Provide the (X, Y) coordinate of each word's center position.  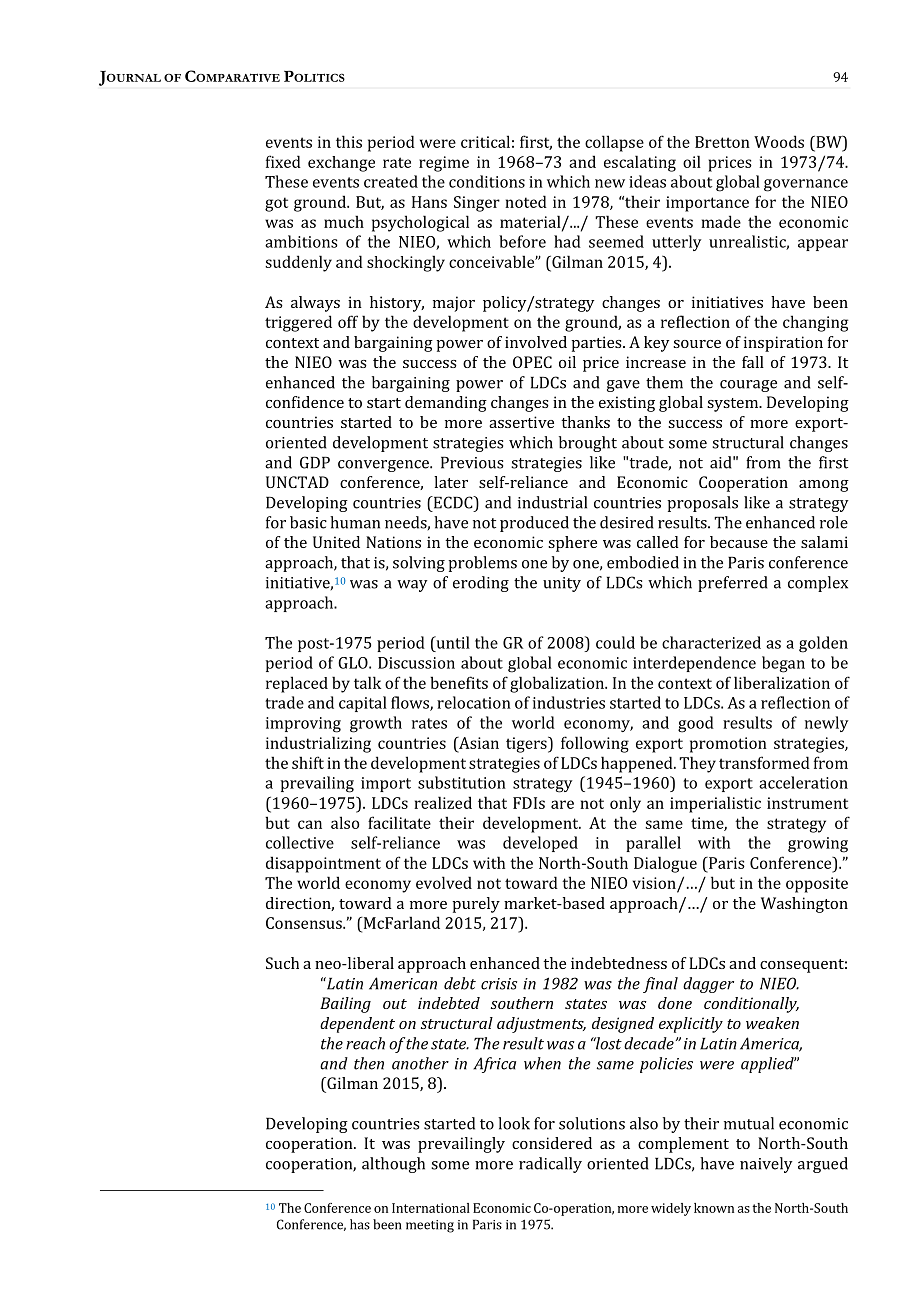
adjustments (541, 1025)
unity (562, 584)
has (360, 1224)
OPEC (532, 362)
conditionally (751, 1005)
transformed (764, 762)
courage (748, 386)
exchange (341, 164)
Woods (779, 141)
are (562, 804)
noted (526, 201)
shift (308, 762)
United (336, 542)
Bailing (345, 1005)
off (348, 321)
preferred (733, 584)
